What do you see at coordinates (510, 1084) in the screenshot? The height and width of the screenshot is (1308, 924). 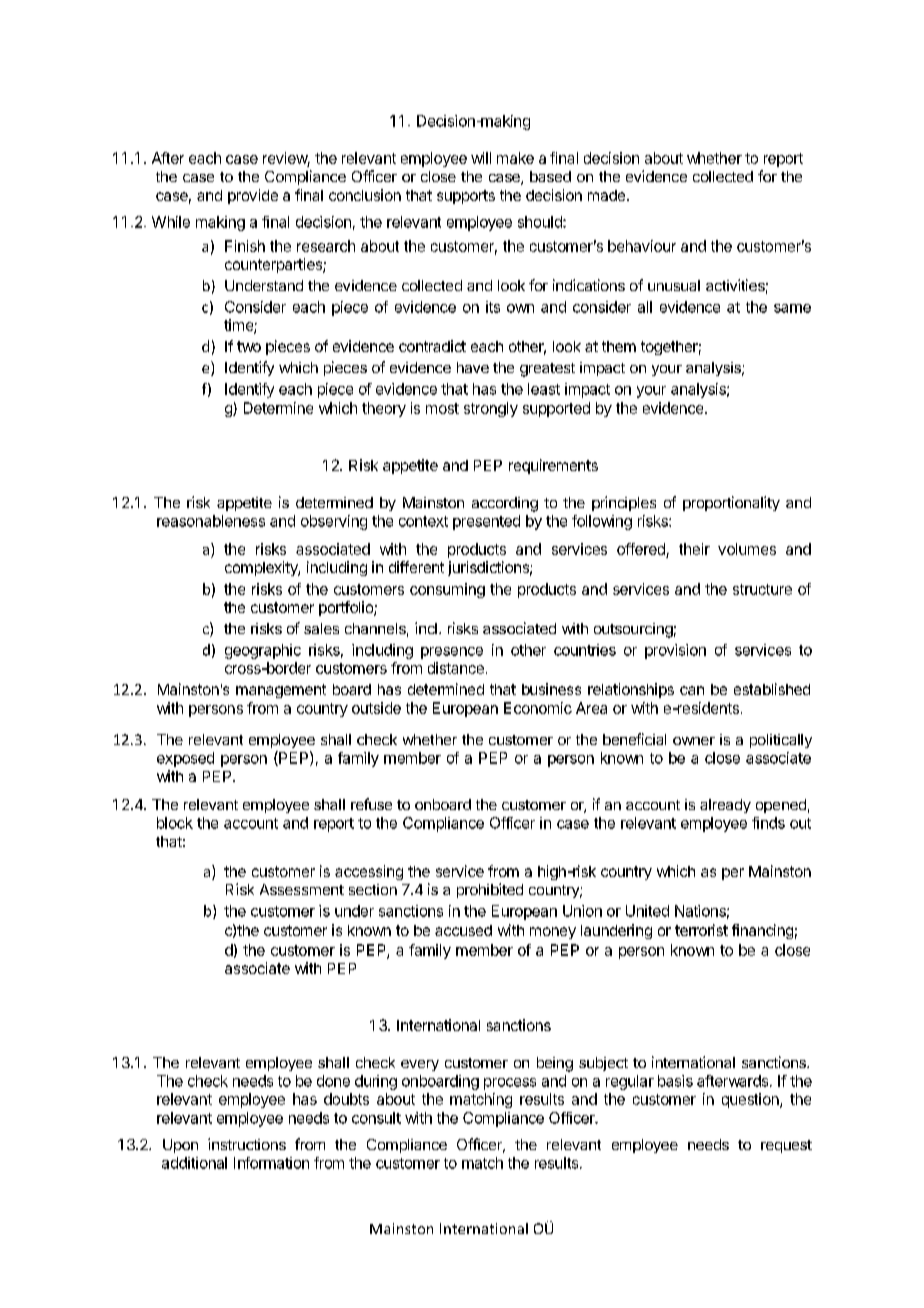 I see `process` at bounding box center [510, 1084].
